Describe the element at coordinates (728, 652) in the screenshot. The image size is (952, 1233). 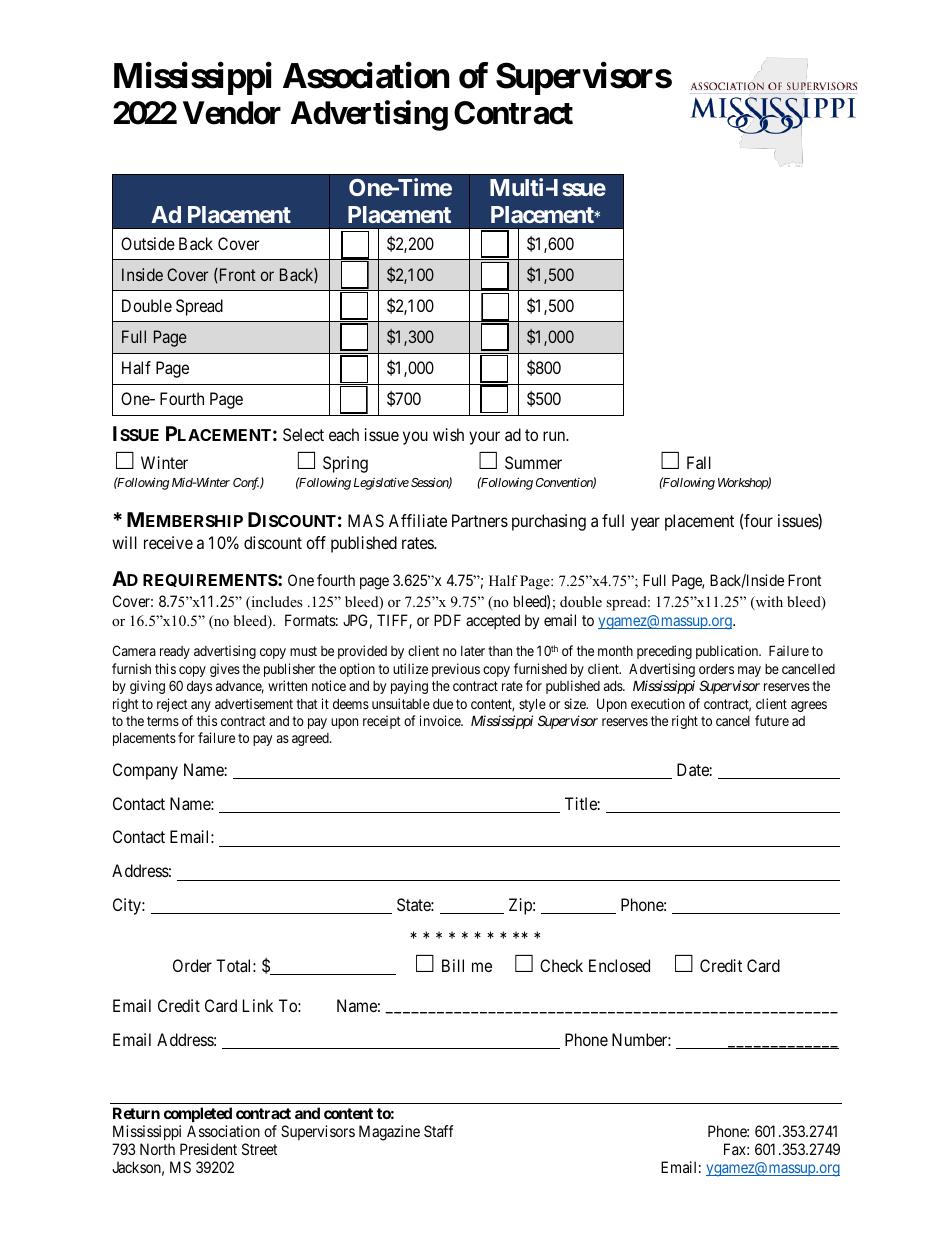
I see `publication` at that location.
